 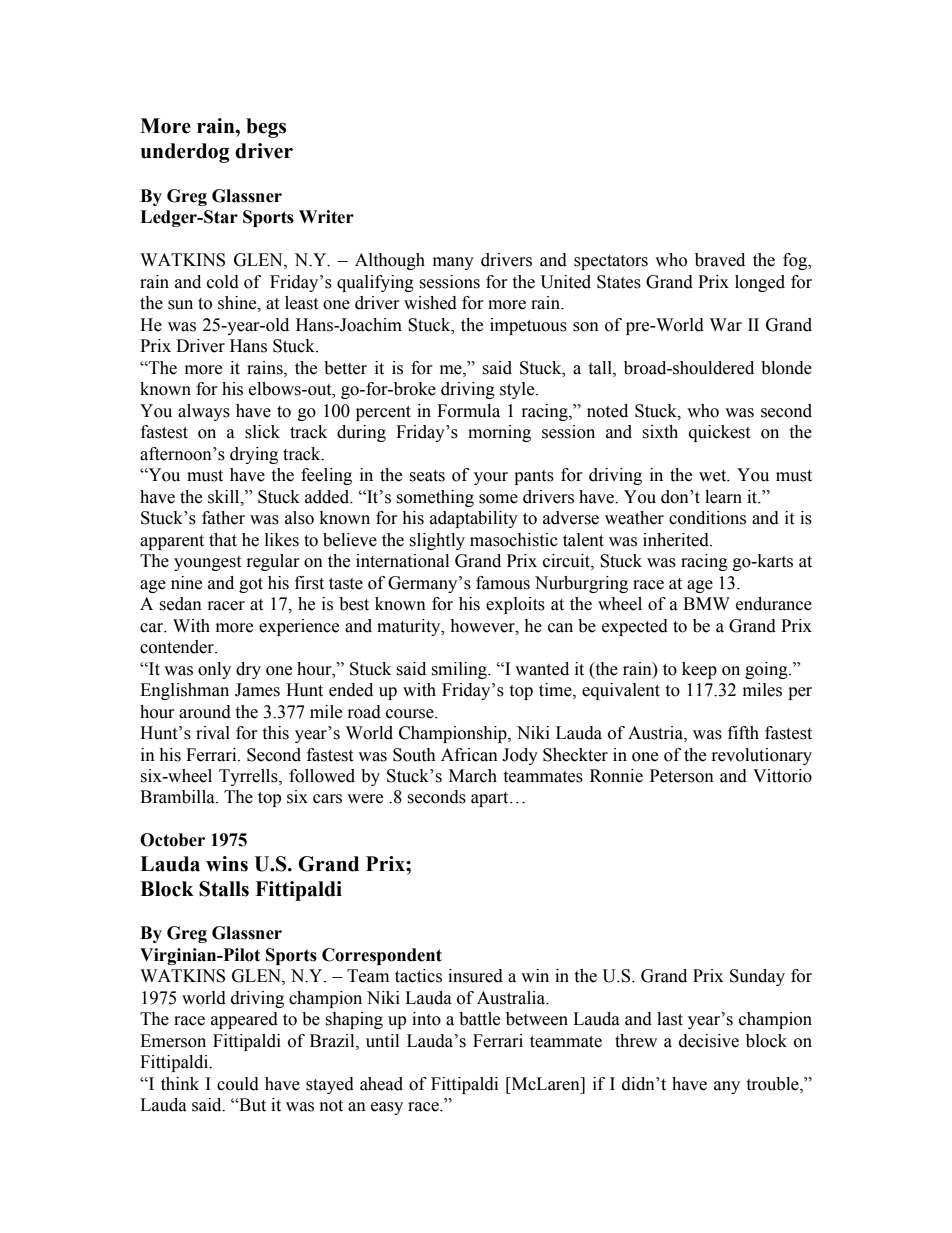 I want to click on Although, so click(x=390, y=261).
